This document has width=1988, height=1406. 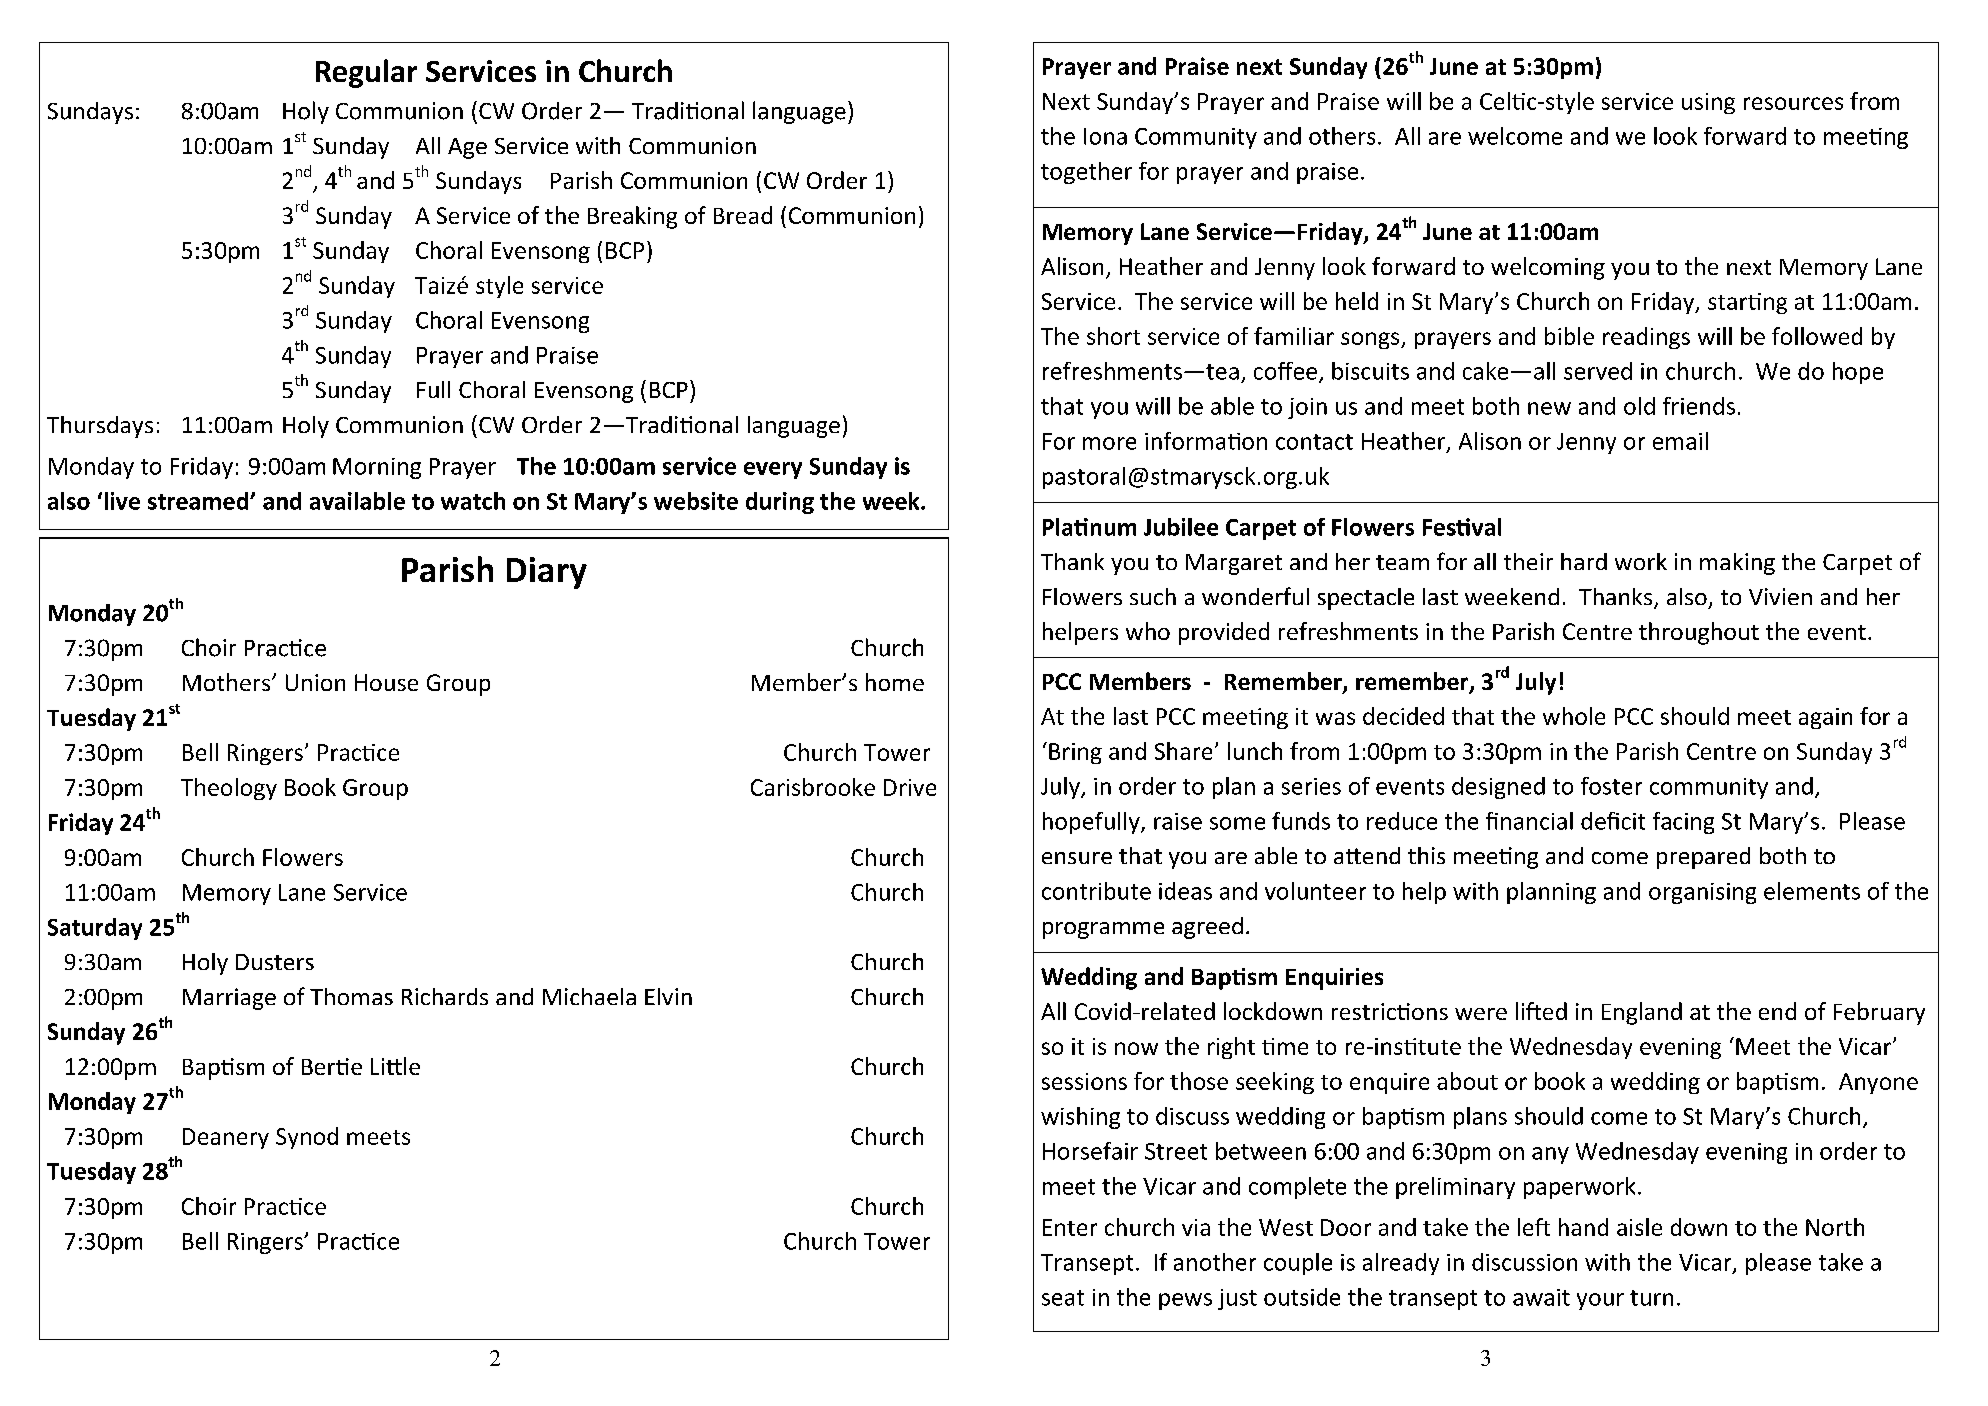 I want to click on ensure, so click(x=1077, y=858).
